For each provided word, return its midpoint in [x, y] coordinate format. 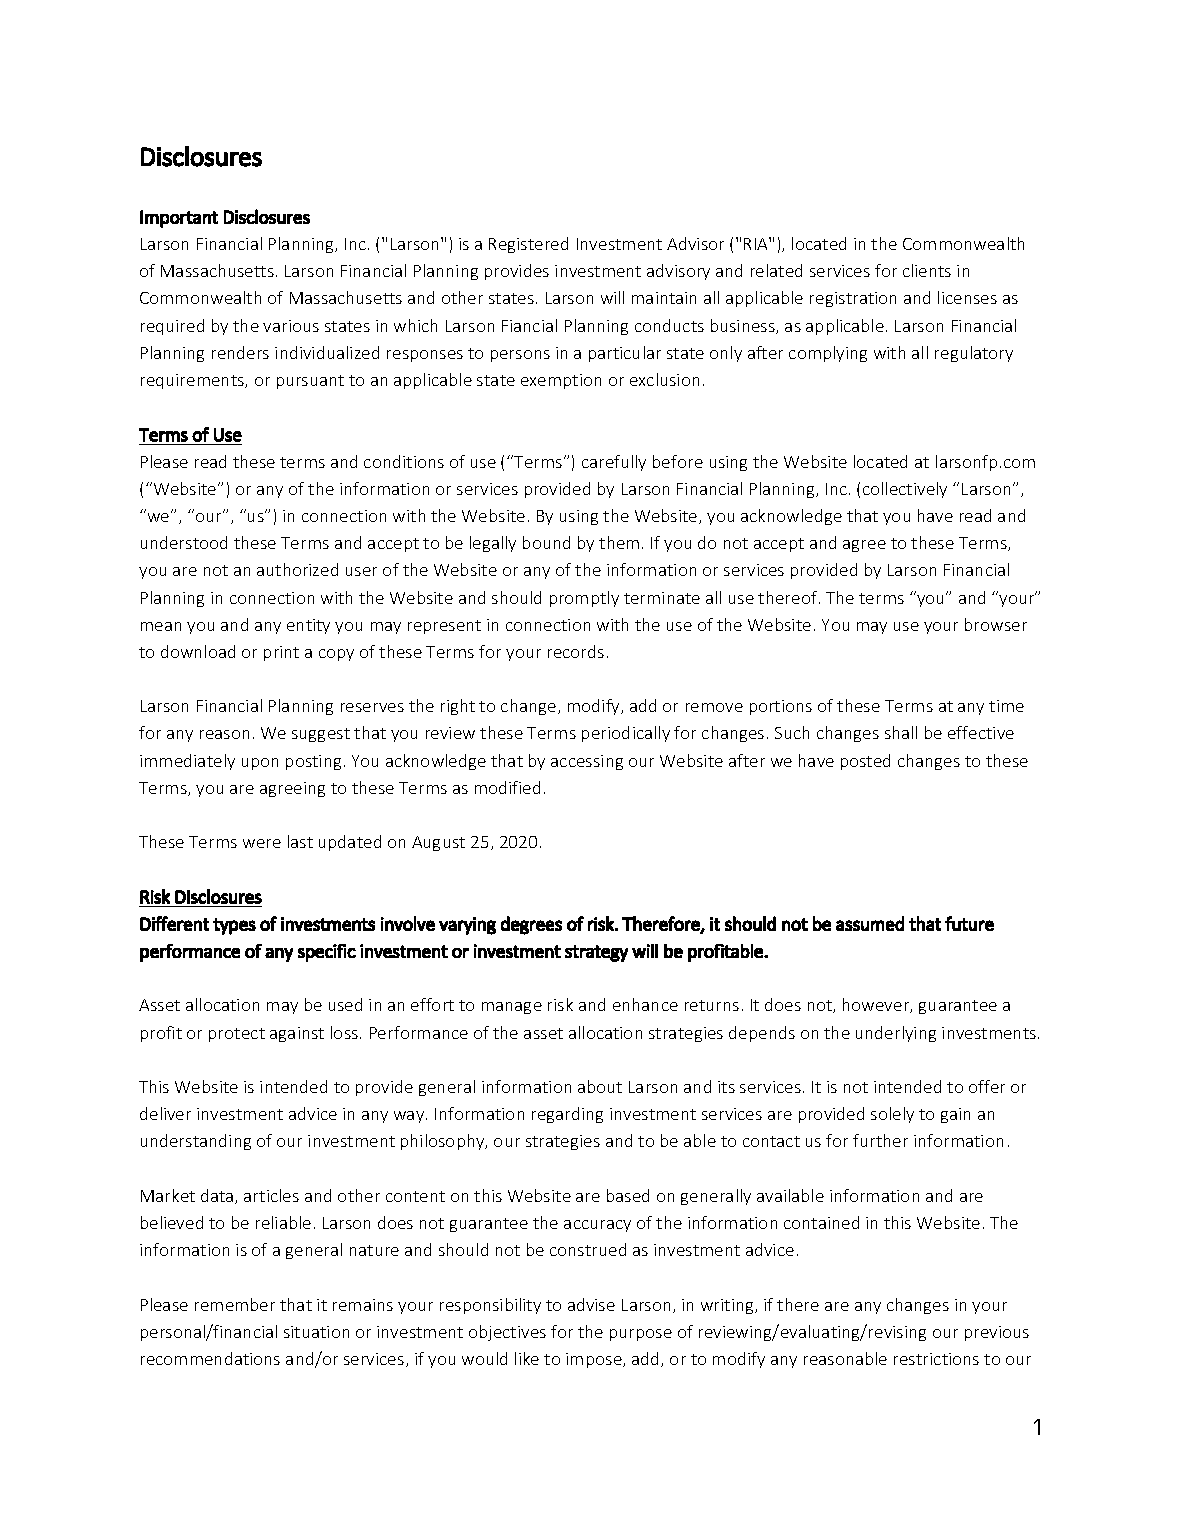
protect [237, 1035]
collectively [905, 490]
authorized [297, 569]
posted [865, 762]
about [600, 1086]
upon [260, 764]
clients [927, 270]
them [619, 542]
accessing [587, 762]
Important [179, 219]
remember [235, 1304]
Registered [528, 245]
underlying [896, 1034]
